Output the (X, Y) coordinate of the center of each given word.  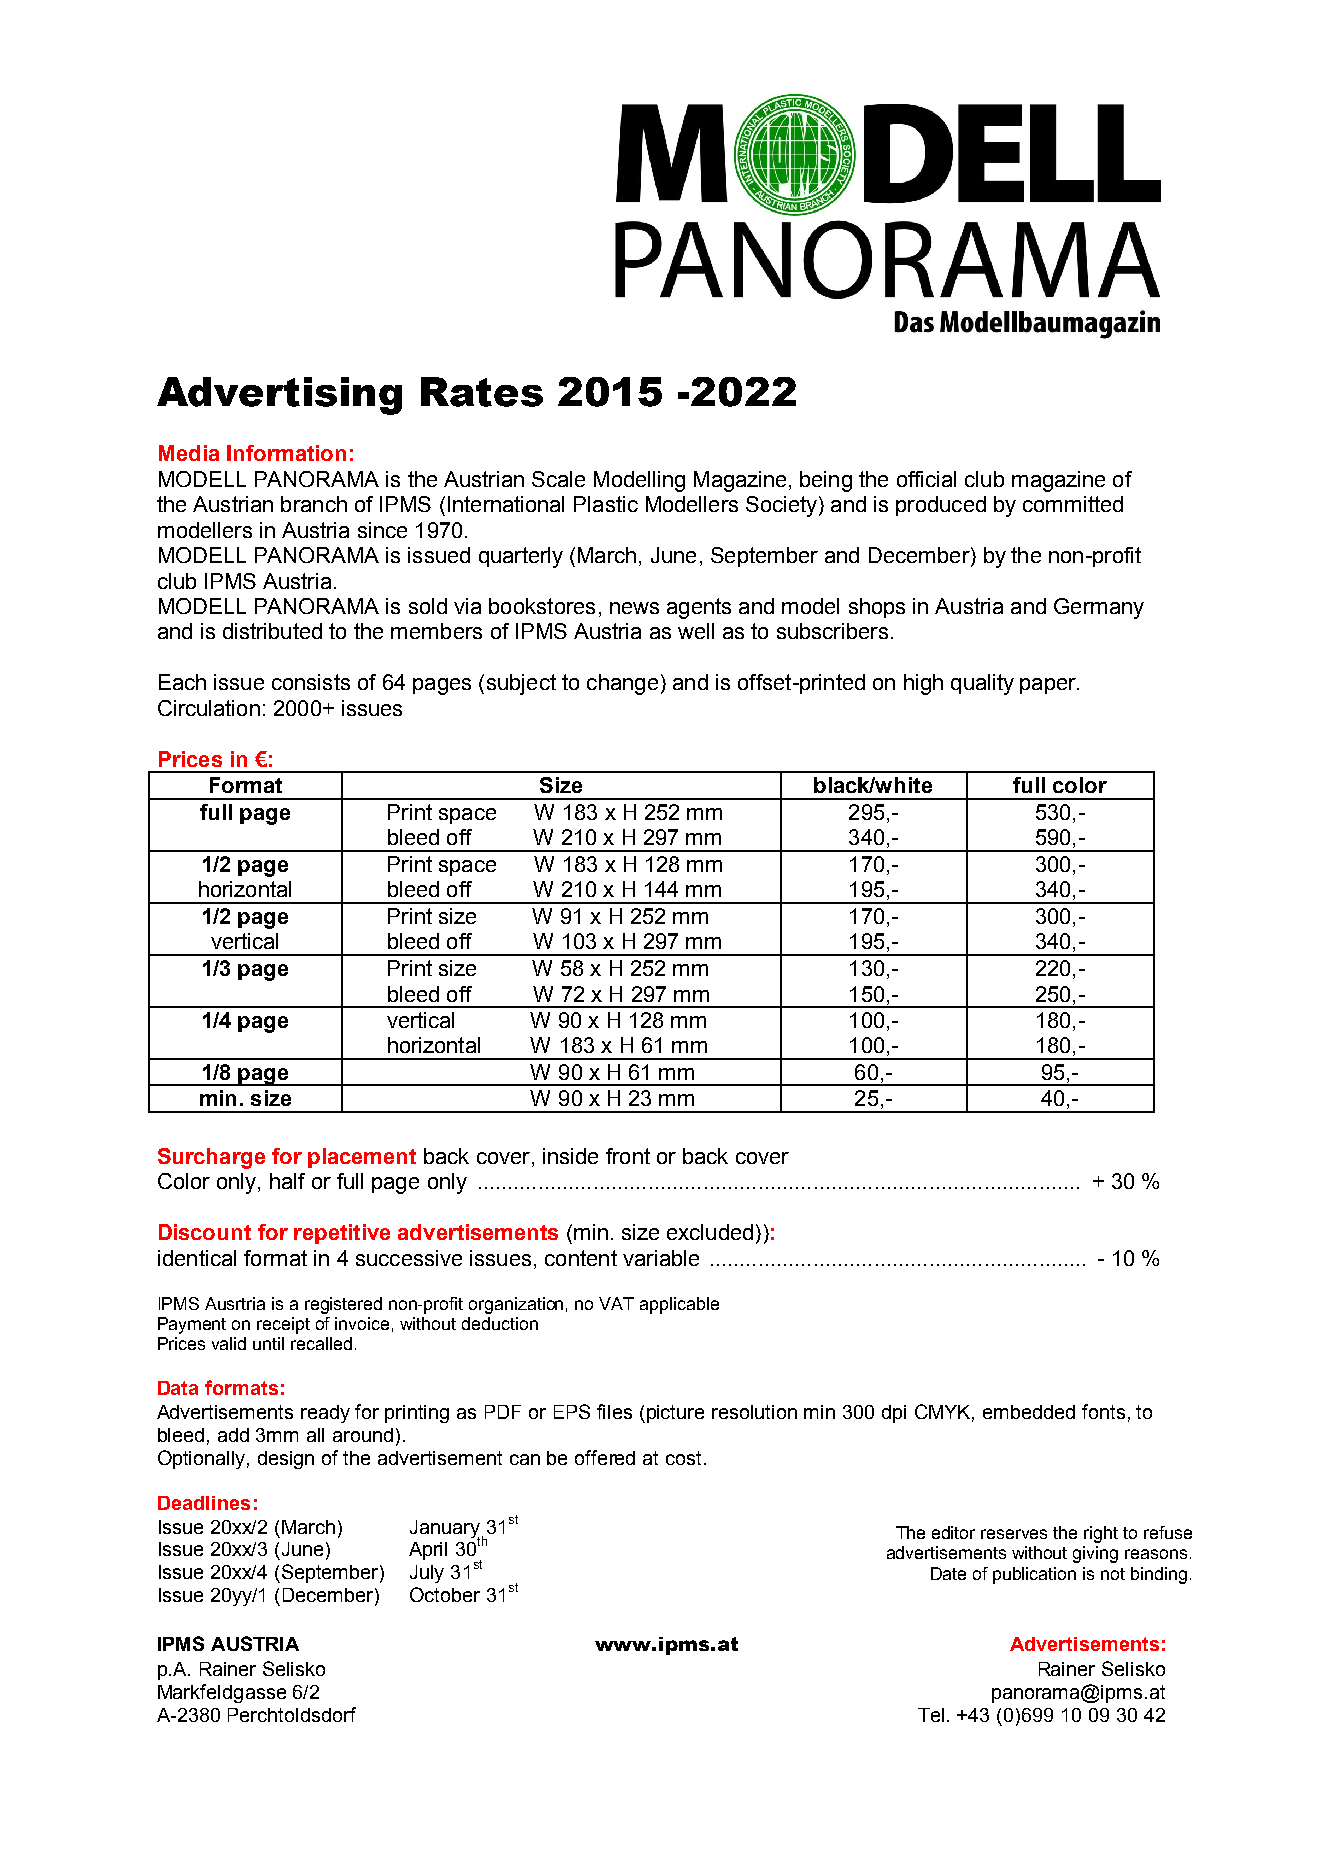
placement (362, 1158)
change (622, 684)
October (445, 1594)
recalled (321, 1343)
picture (675, 1414)
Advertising (279, 396)
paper (1049, 686)
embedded (1029, 1412)
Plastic (606, 504)
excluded (710, 1232)
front (628, 1156)
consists (311, 682)
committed (1073, 504)
